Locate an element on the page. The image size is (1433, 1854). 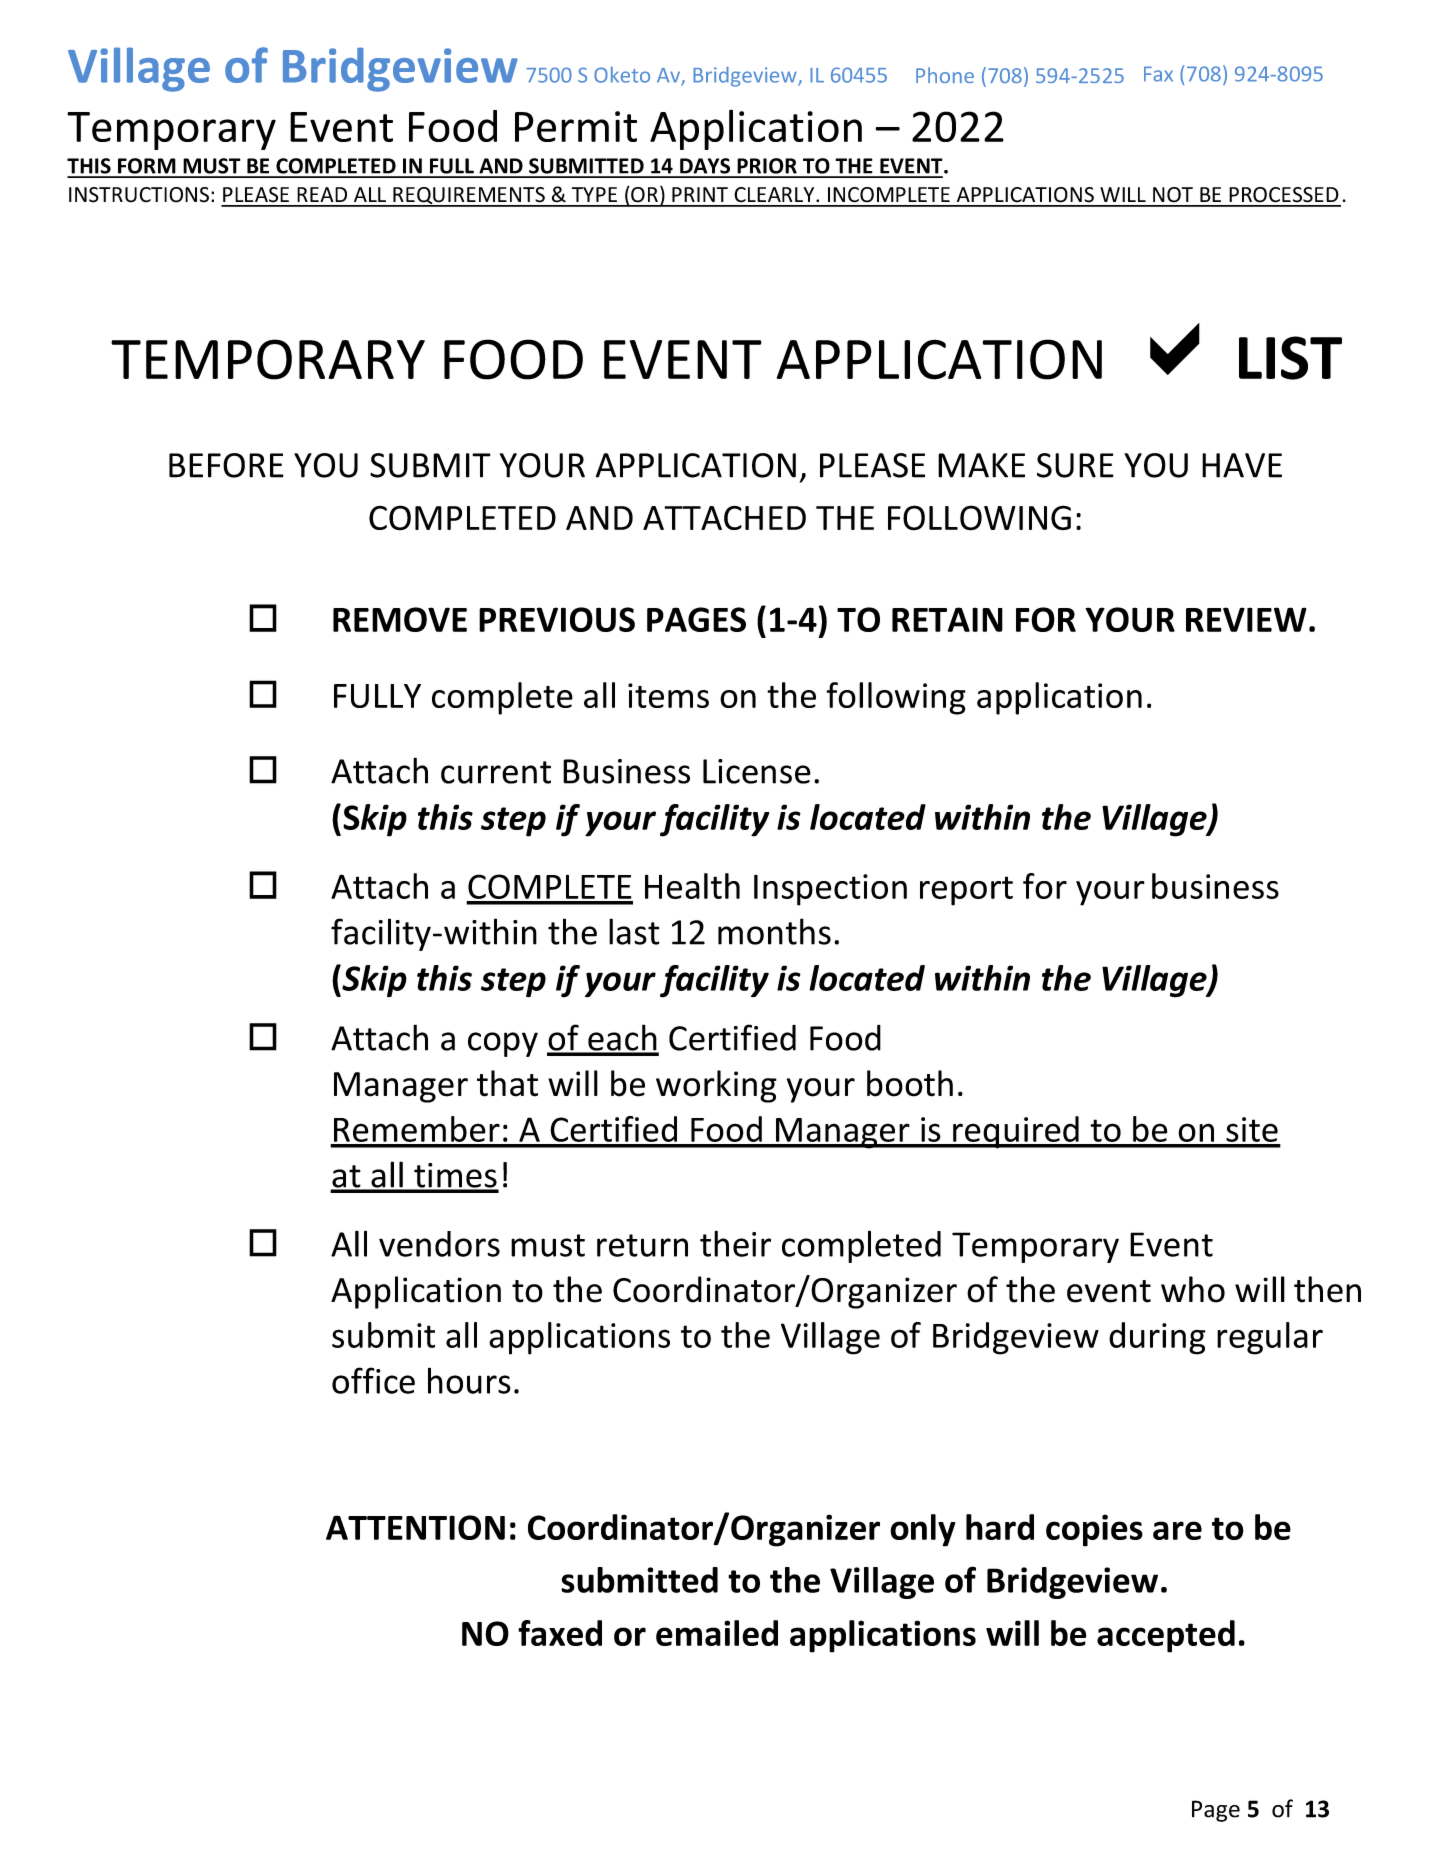
HAVE is located at coordinates (1242, 465).
